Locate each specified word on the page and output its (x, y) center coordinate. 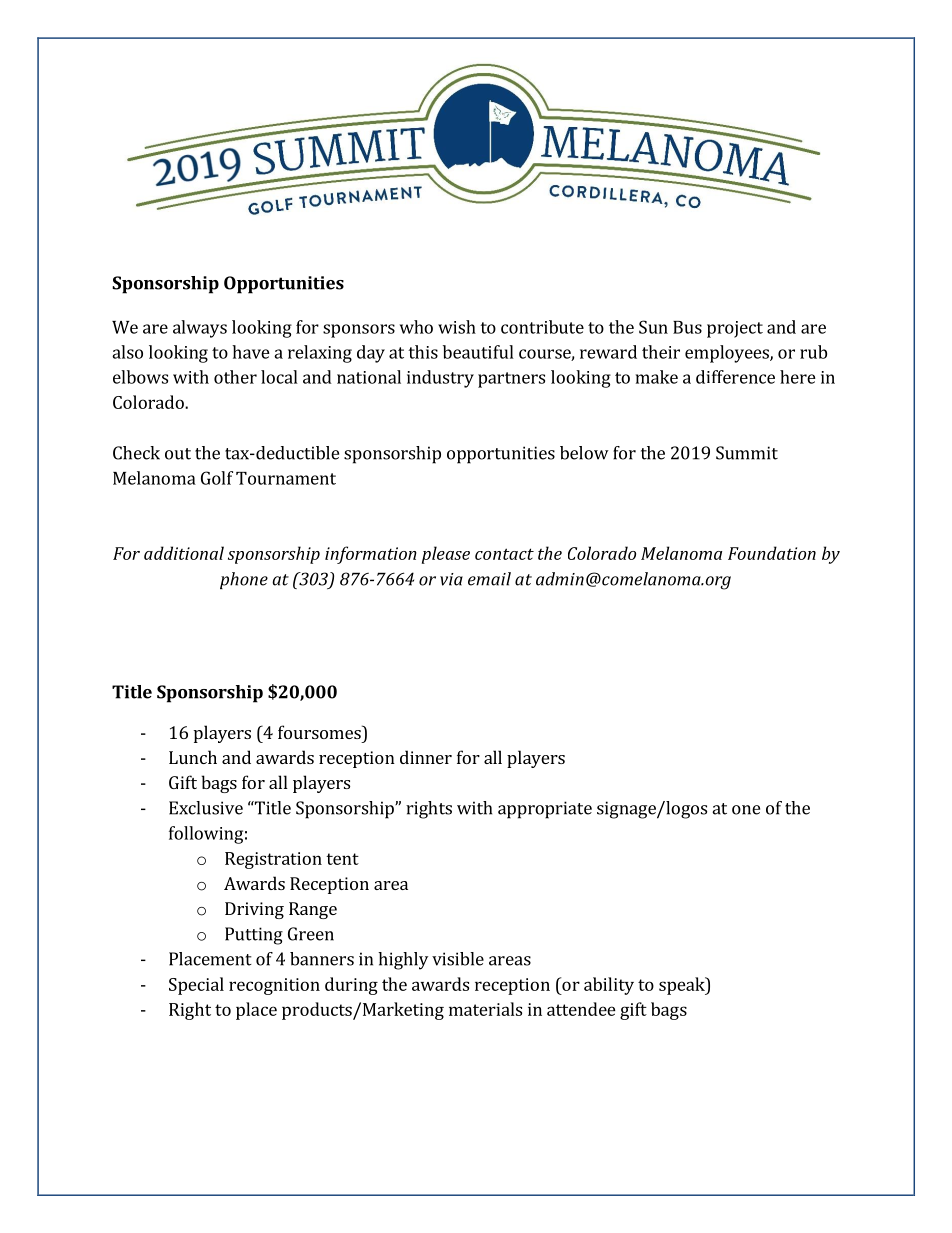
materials (485, 1009)
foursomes (320, 732)
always (200, 329)
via (451, 579)
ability (609, 986)
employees (728, 354)
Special (196, 986)
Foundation (772, 553)
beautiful (478, 352)
